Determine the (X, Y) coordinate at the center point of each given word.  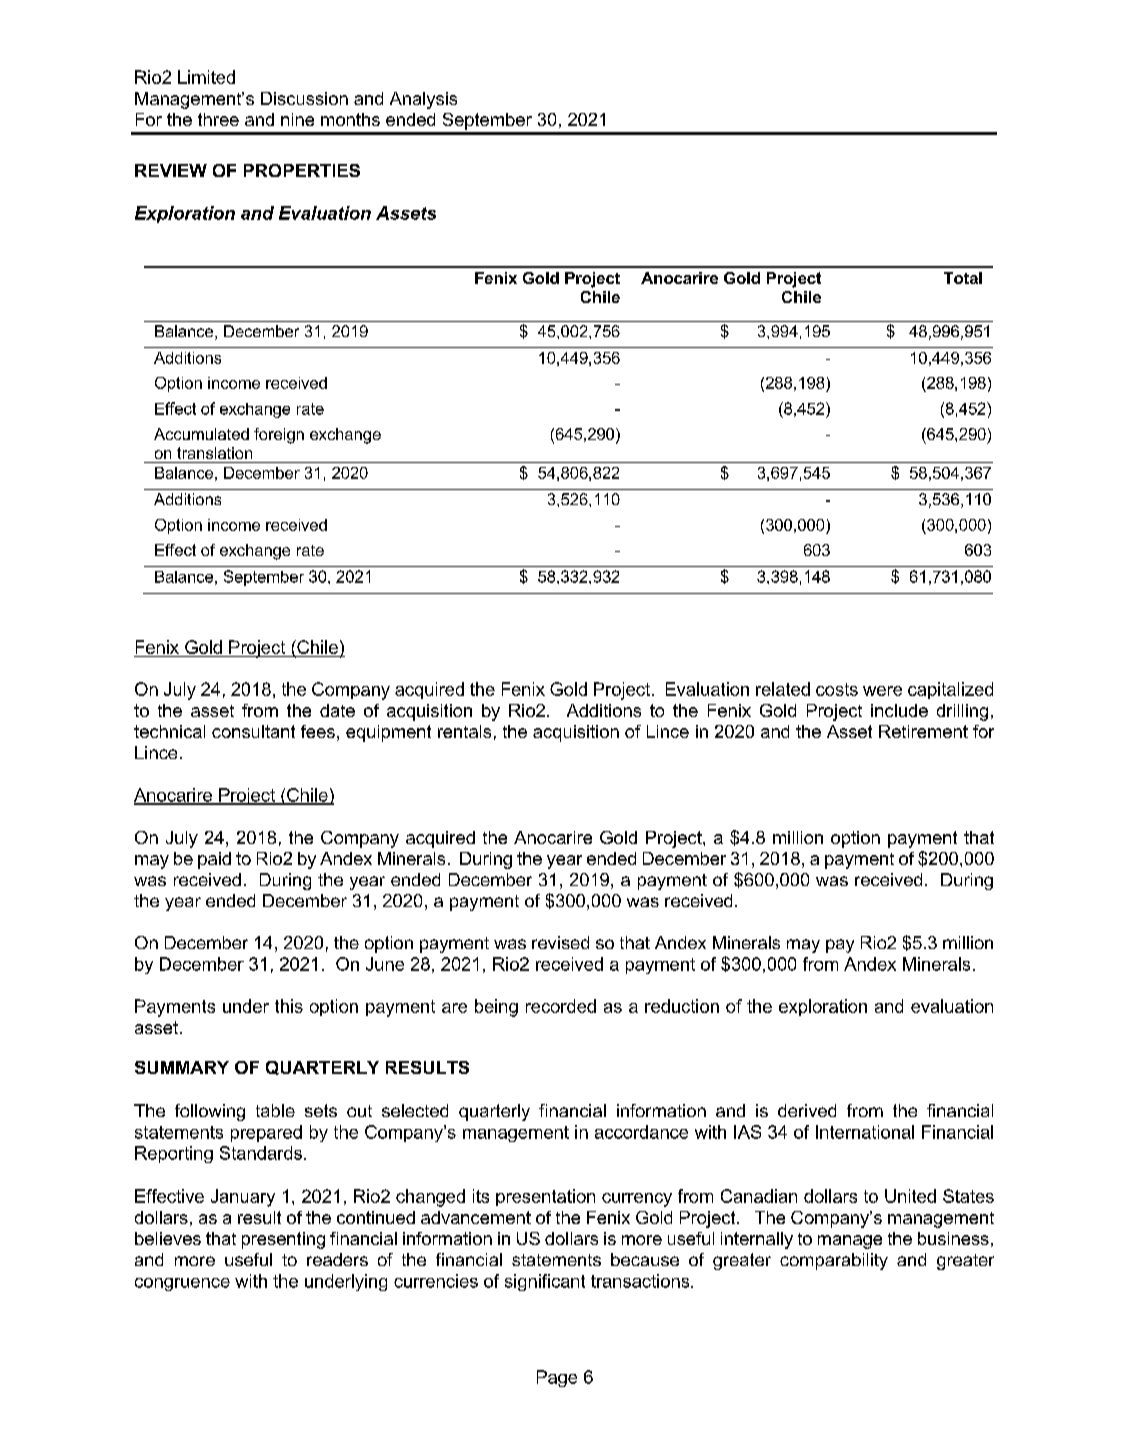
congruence (182, 1284)
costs (837, 689)
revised (560, 942)
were (882, 691)
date (337, 710)
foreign (279, 436)
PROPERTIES (302, 170)
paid (214, 860)
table (275, 1110)
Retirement (923, 731)
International (865, 1132)
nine (297, 119)
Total (963, 278)
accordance (641, 1132)
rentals (464, 731)
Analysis (423, 100)
